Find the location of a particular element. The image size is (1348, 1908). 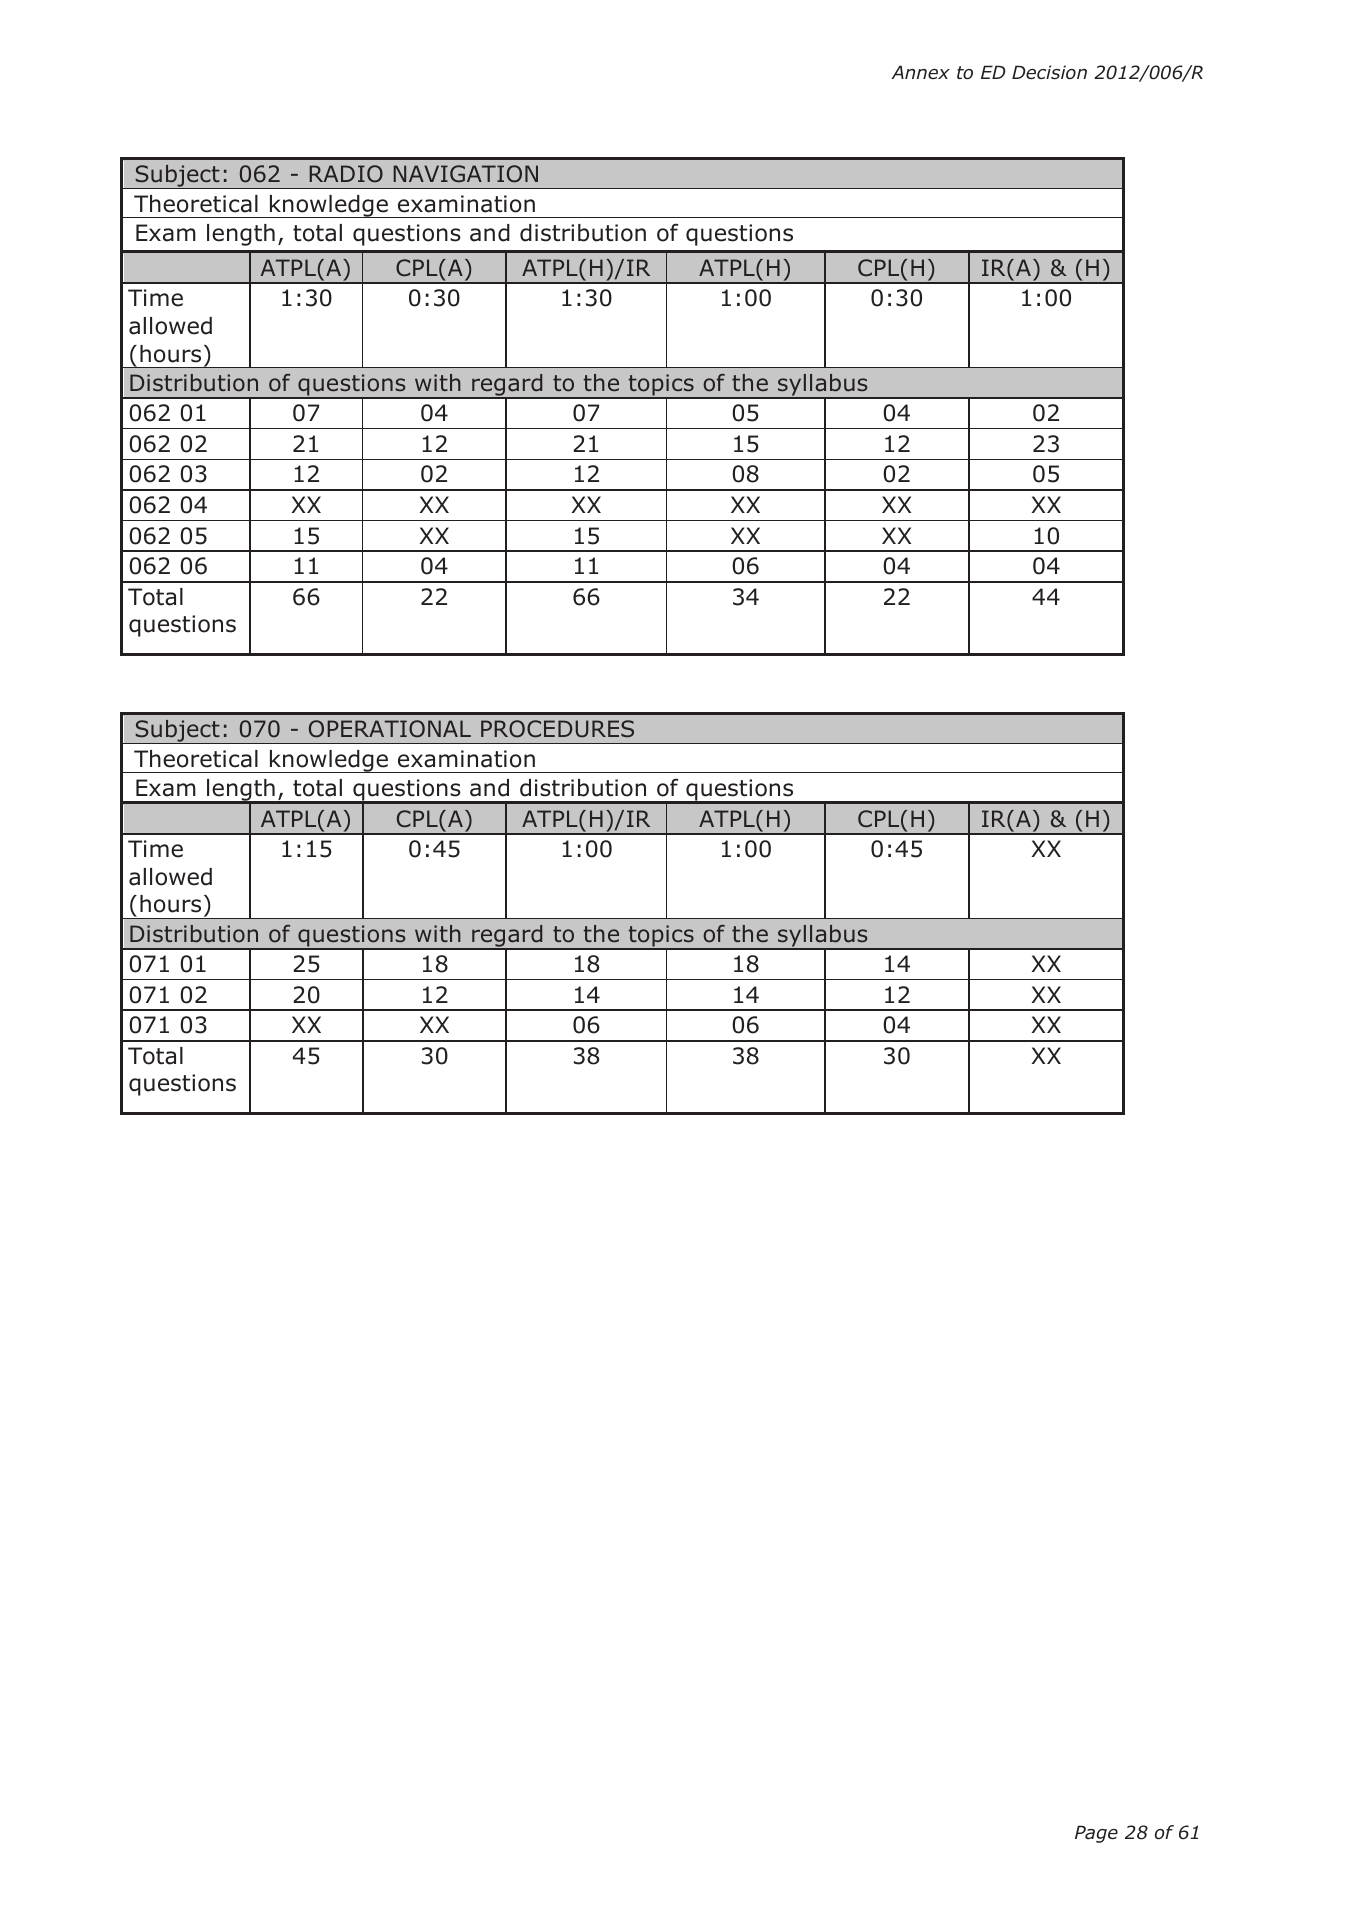

RADIO is located at coordinates (346, 174).
